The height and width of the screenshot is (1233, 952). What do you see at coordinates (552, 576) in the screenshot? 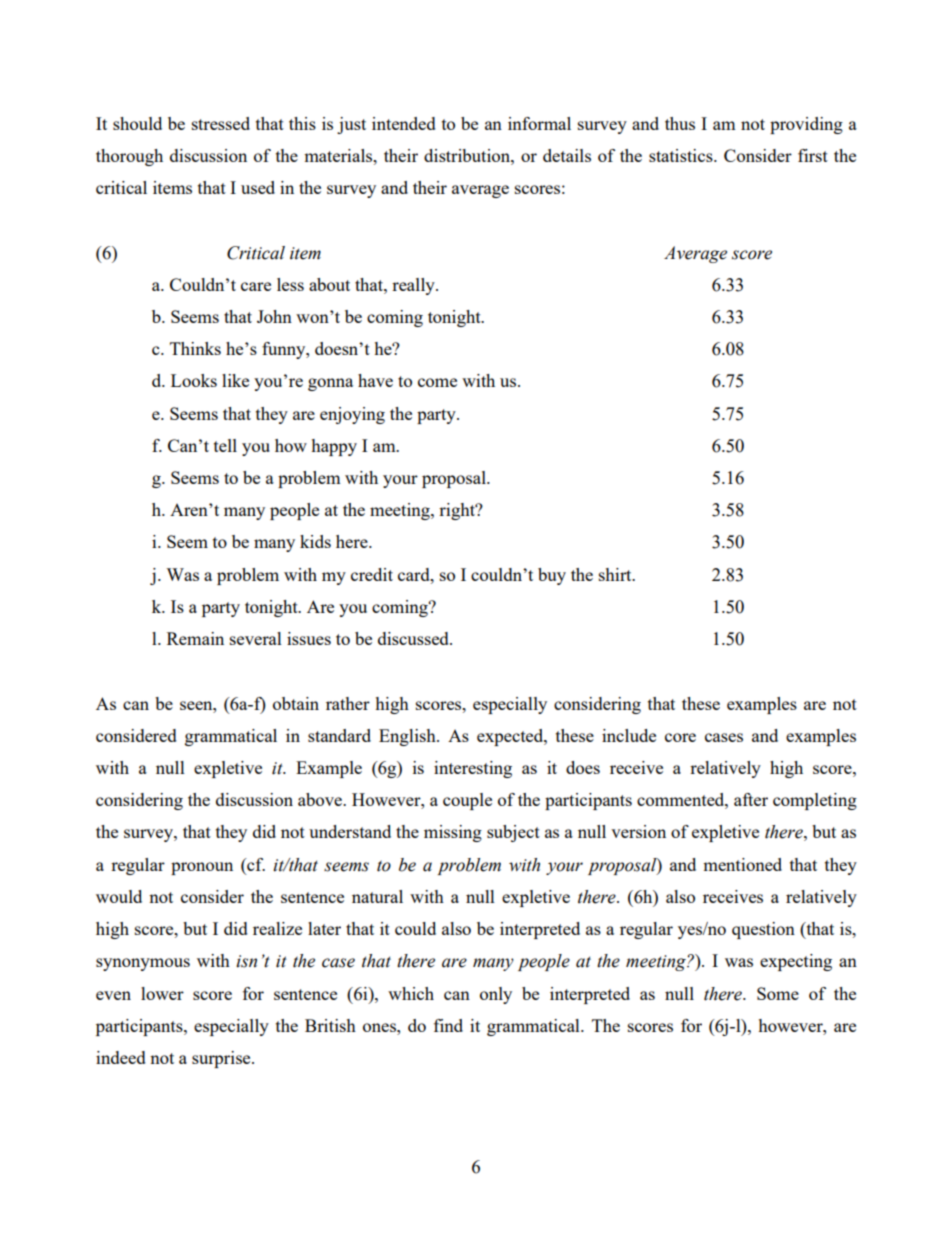
I see `buy` at bounding box center [552, 576].
